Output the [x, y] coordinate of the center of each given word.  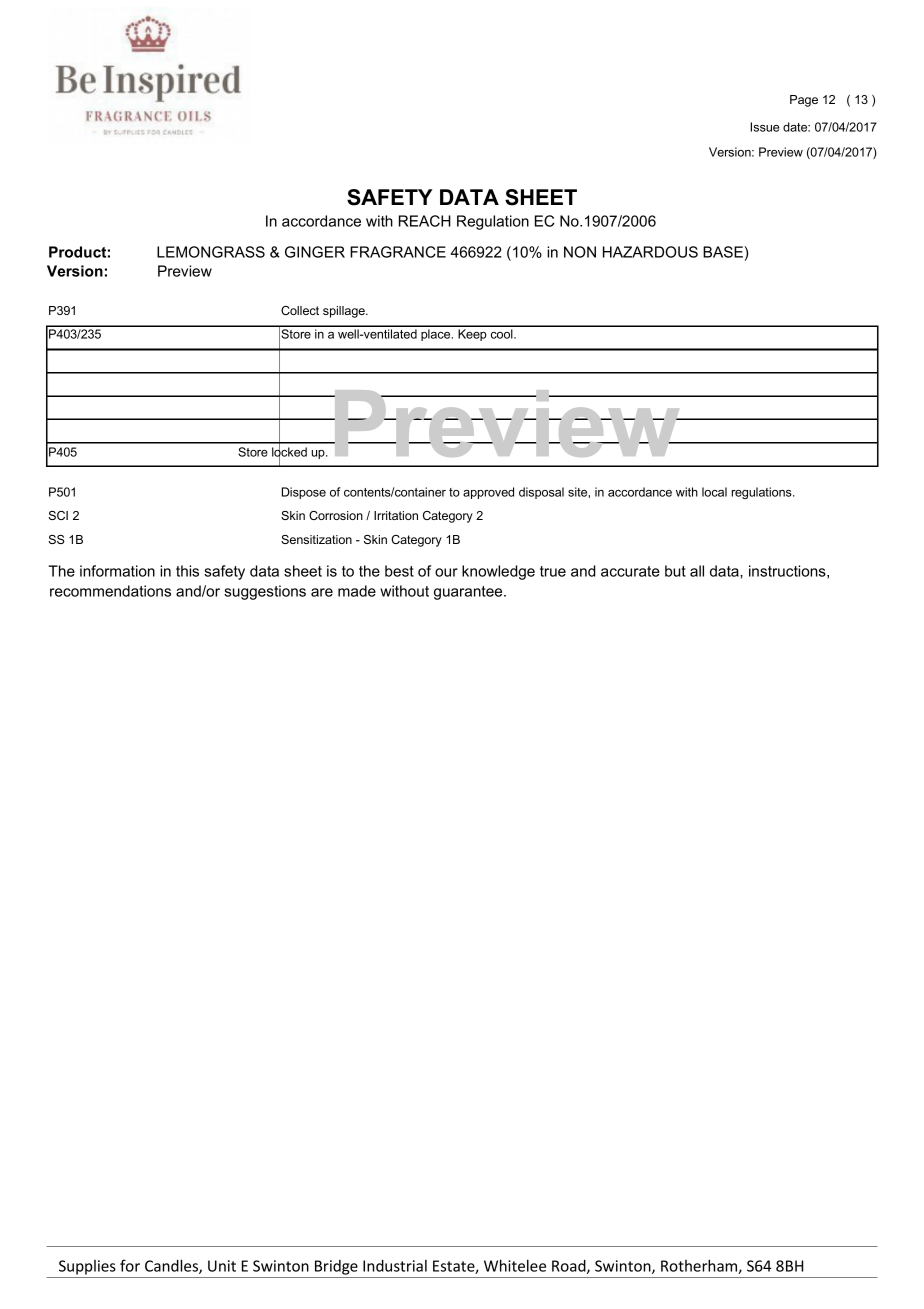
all [697, 571]
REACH [425, 221]
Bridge [336, 1267]
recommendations [110, 591]
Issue [764, 127]
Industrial [395, 1266]
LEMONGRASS [211, 252]
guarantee [469, 593]
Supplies [87, 1267]
